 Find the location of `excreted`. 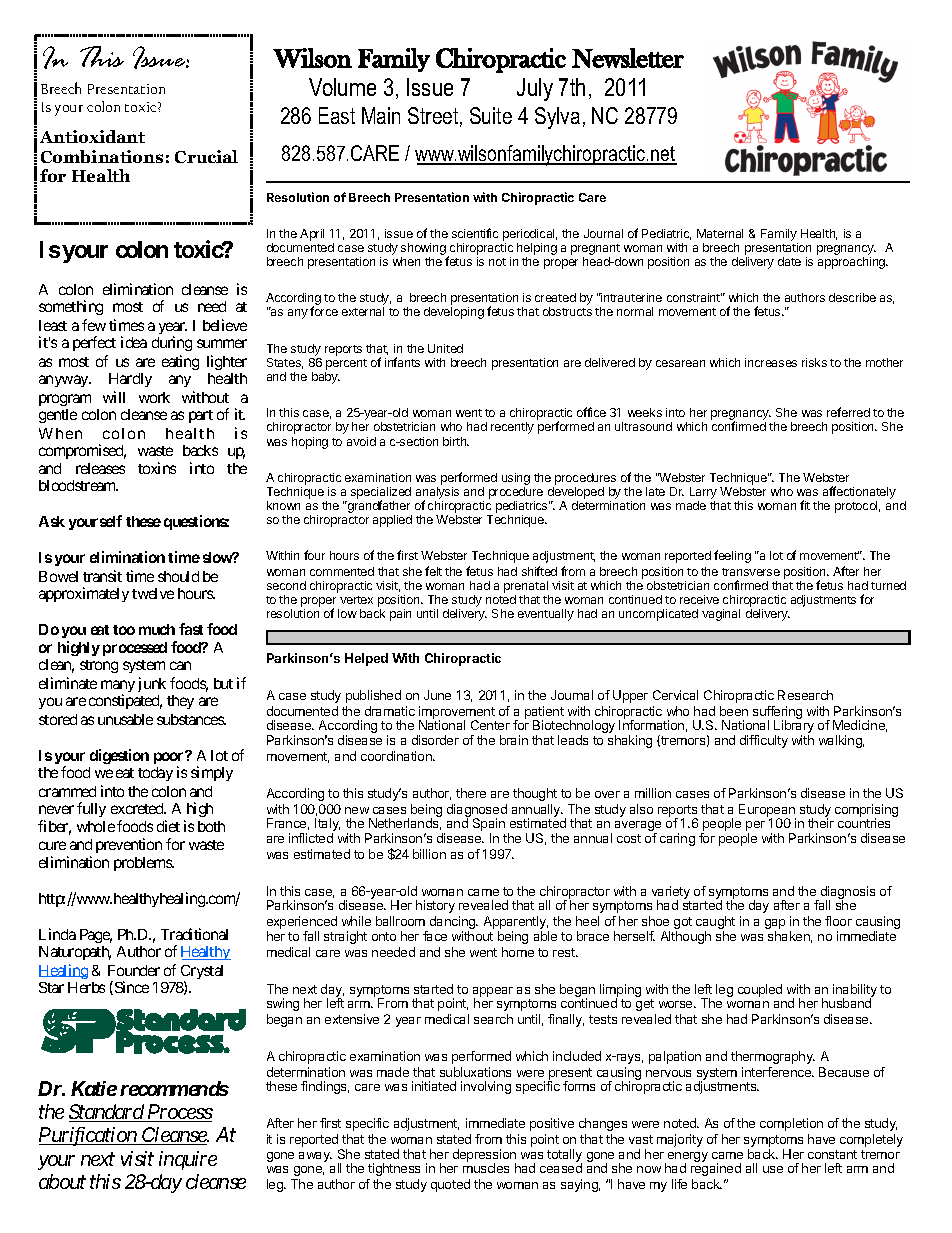

excreted is located at coordinates (138, 808).
